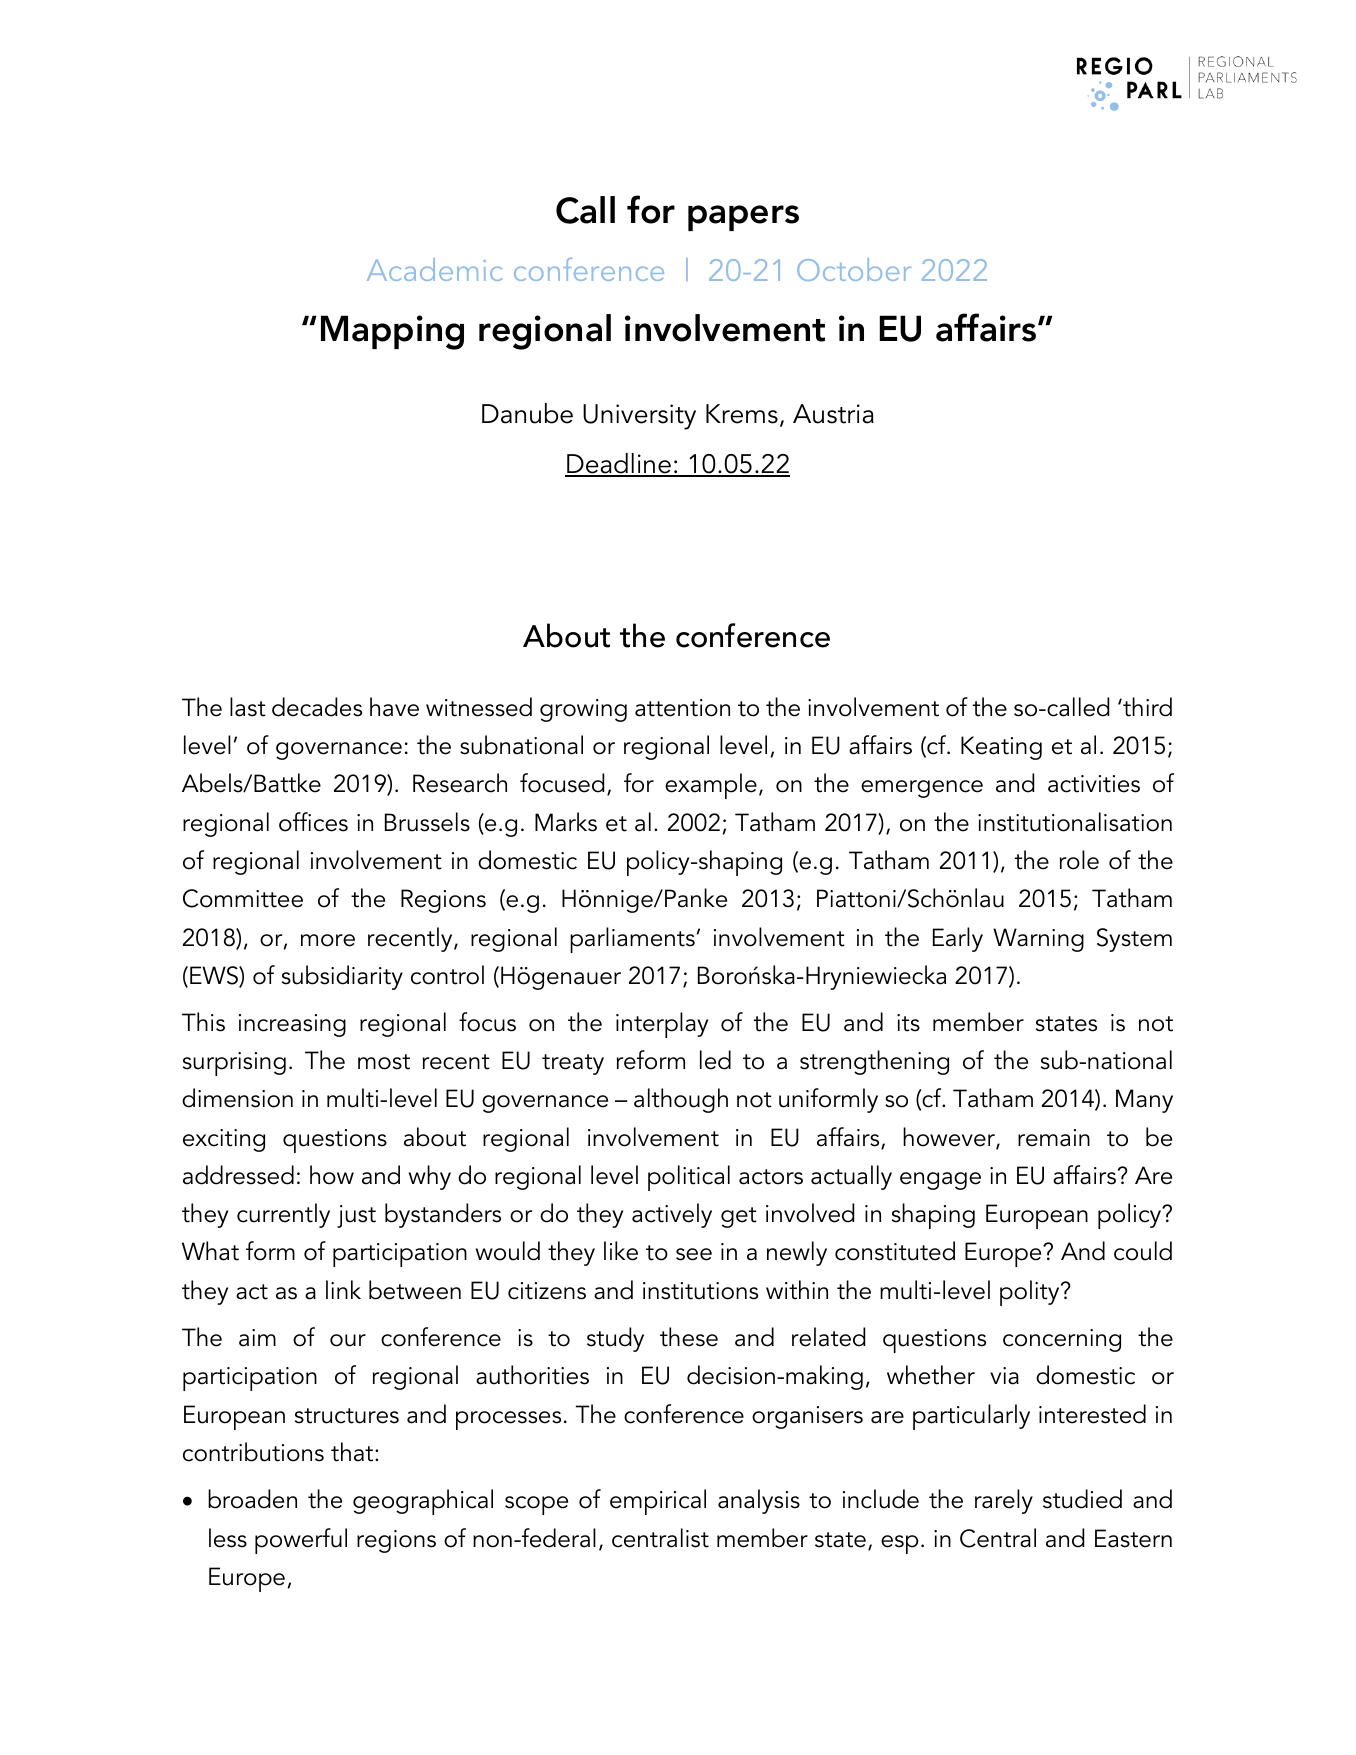  Describe the element at coordinates (317, 707) in the document. I see `decades` at that location.
